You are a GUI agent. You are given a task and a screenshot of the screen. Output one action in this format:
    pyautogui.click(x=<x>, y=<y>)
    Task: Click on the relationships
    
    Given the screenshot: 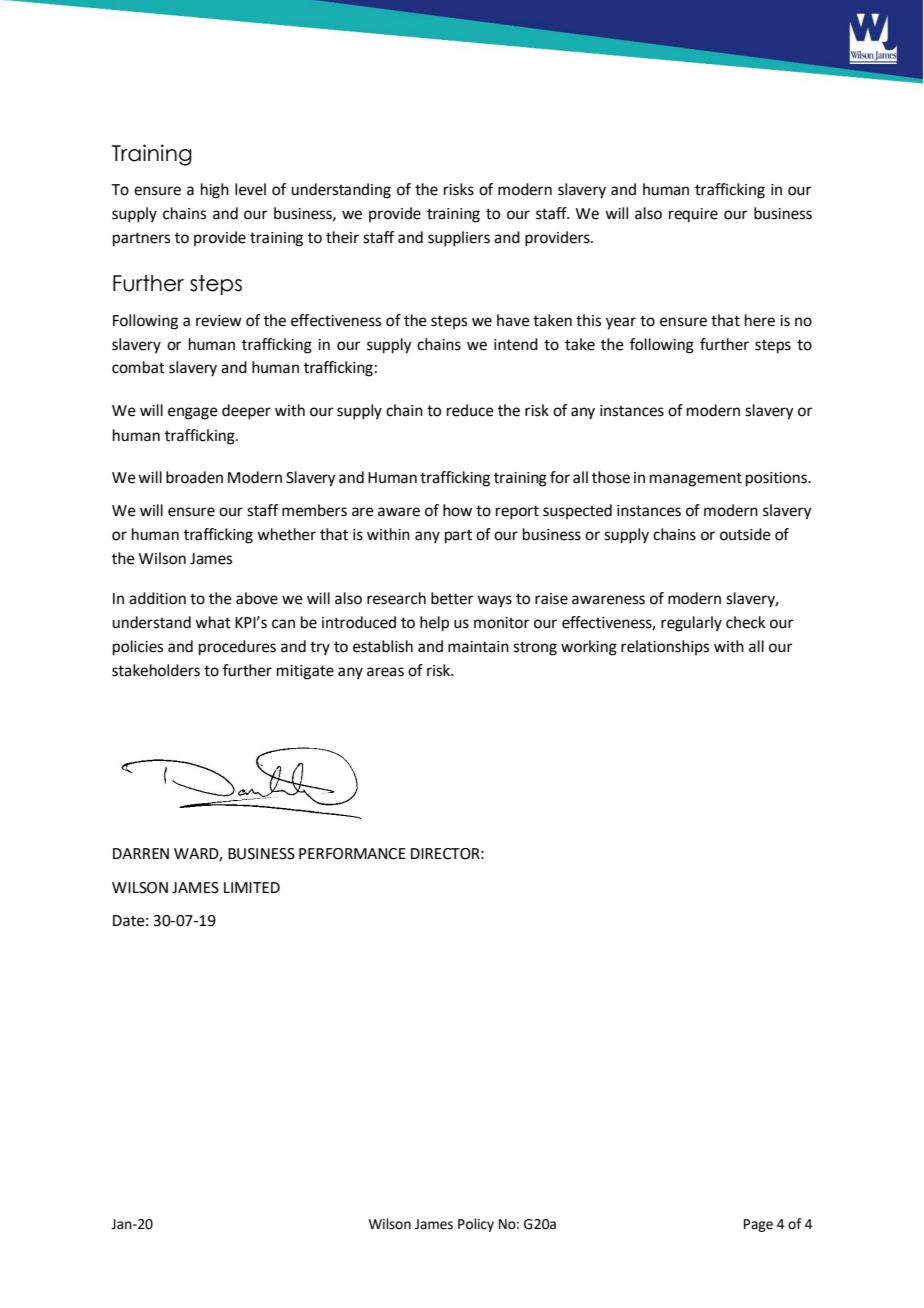 What is the action you would take?
    pyautogui.click(x=665, y=647)
